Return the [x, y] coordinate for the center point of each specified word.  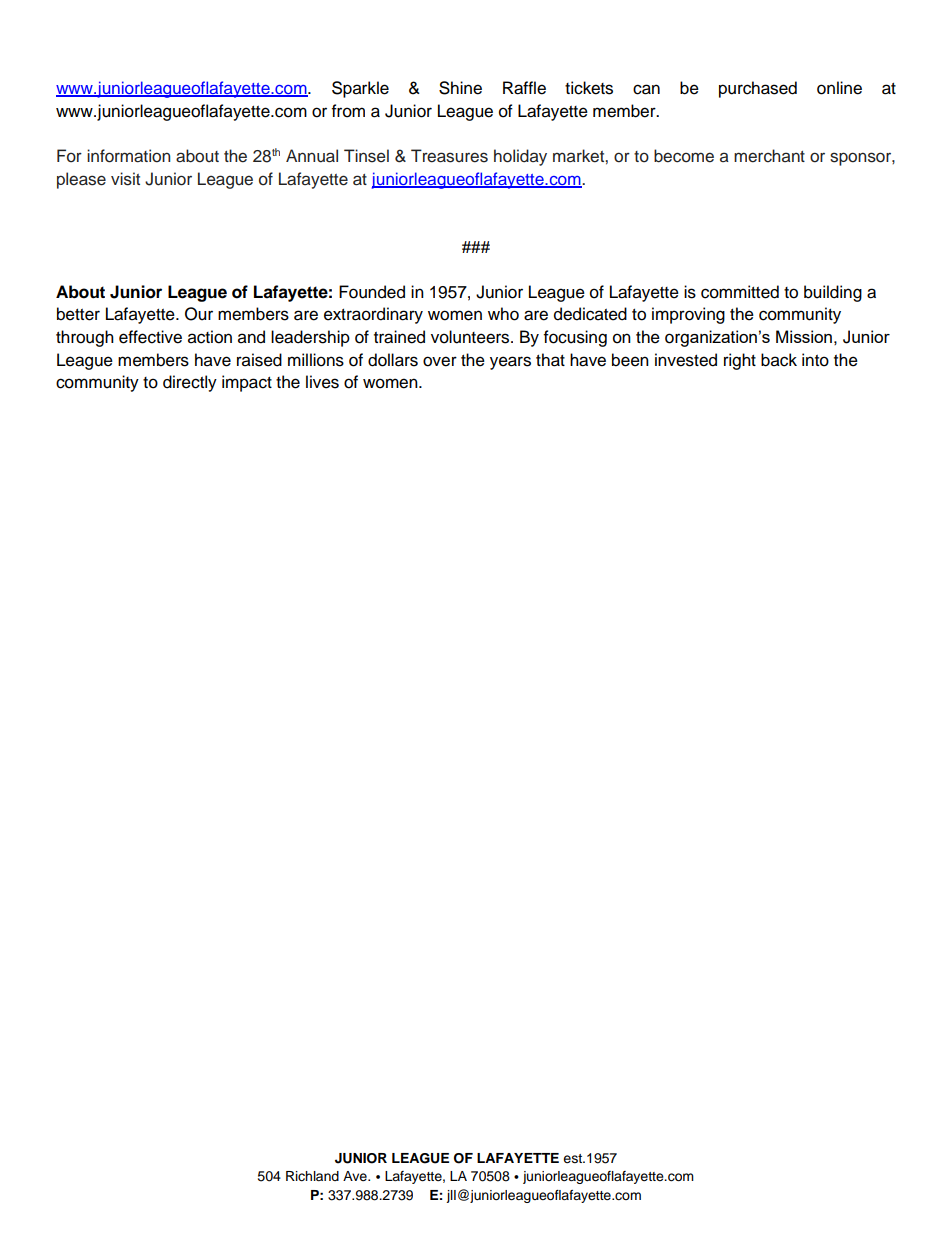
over [440, 361]
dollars [393, 360]
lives [322, 382]
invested [686, 360]
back [779, 360]
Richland [312, 1176]
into [815, 360]
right [740, 361]
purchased [758, 89]
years [510, 363]
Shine [460, 88]
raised [259, 360]
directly [190, 383]
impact [247, 383]
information [128, 156]
